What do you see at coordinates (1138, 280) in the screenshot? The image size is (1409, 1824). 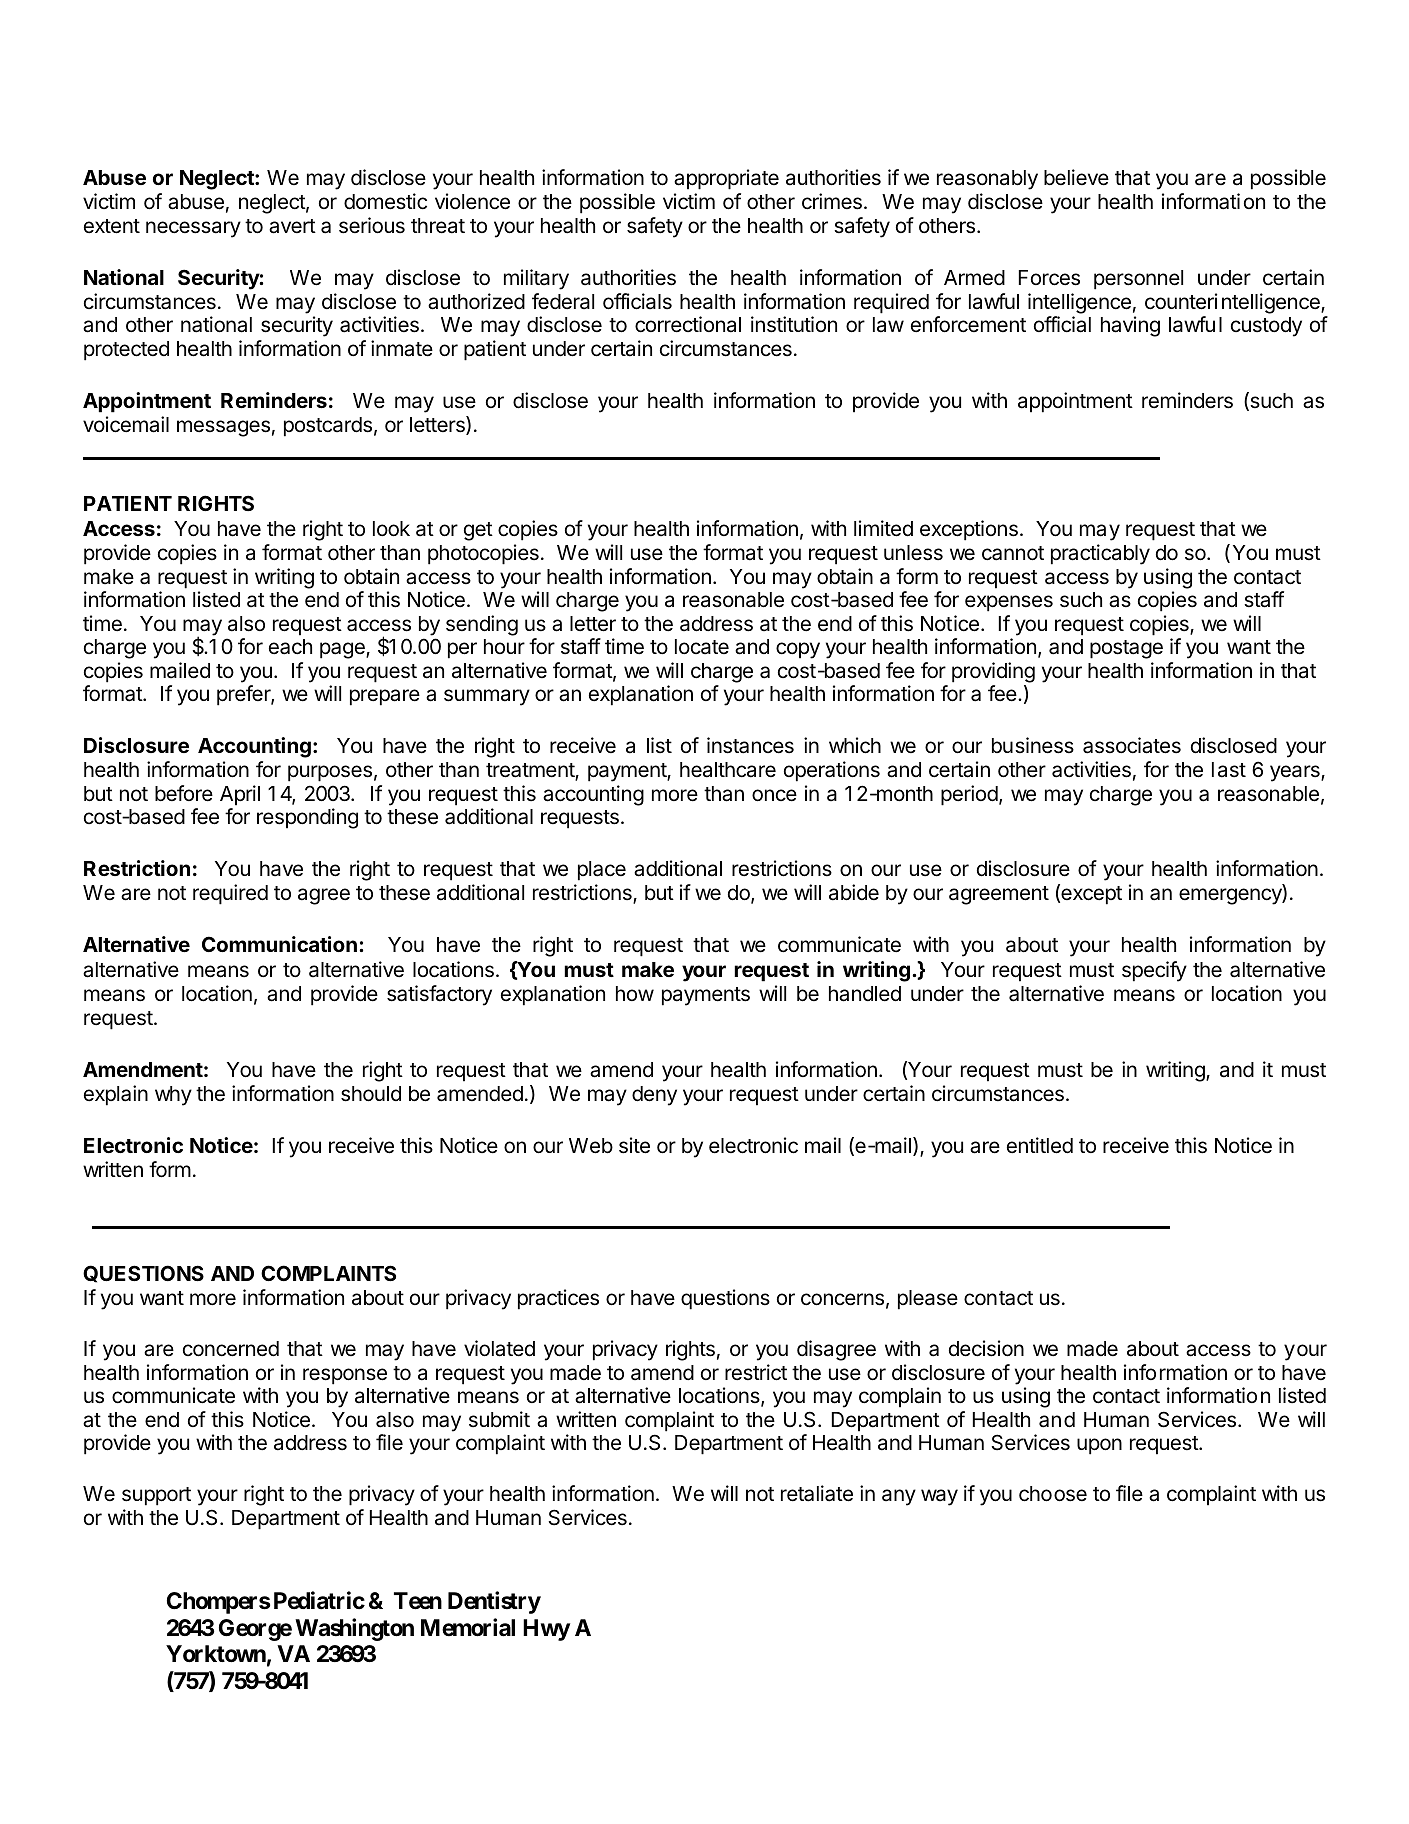 I see `personnel` at bounding box center [1138, 280].
